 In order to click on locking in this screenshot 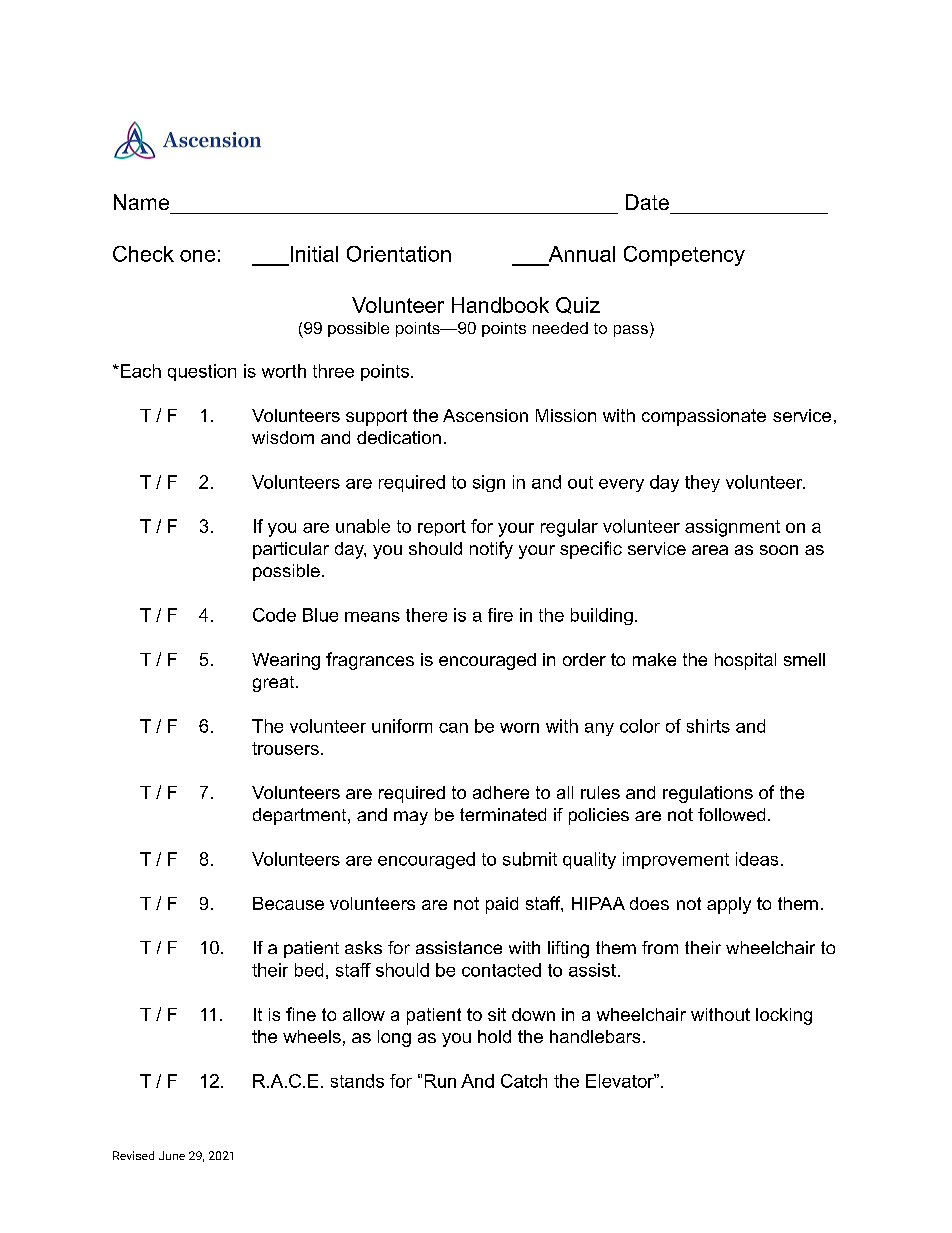, I will do `click(784, 1016)`.
